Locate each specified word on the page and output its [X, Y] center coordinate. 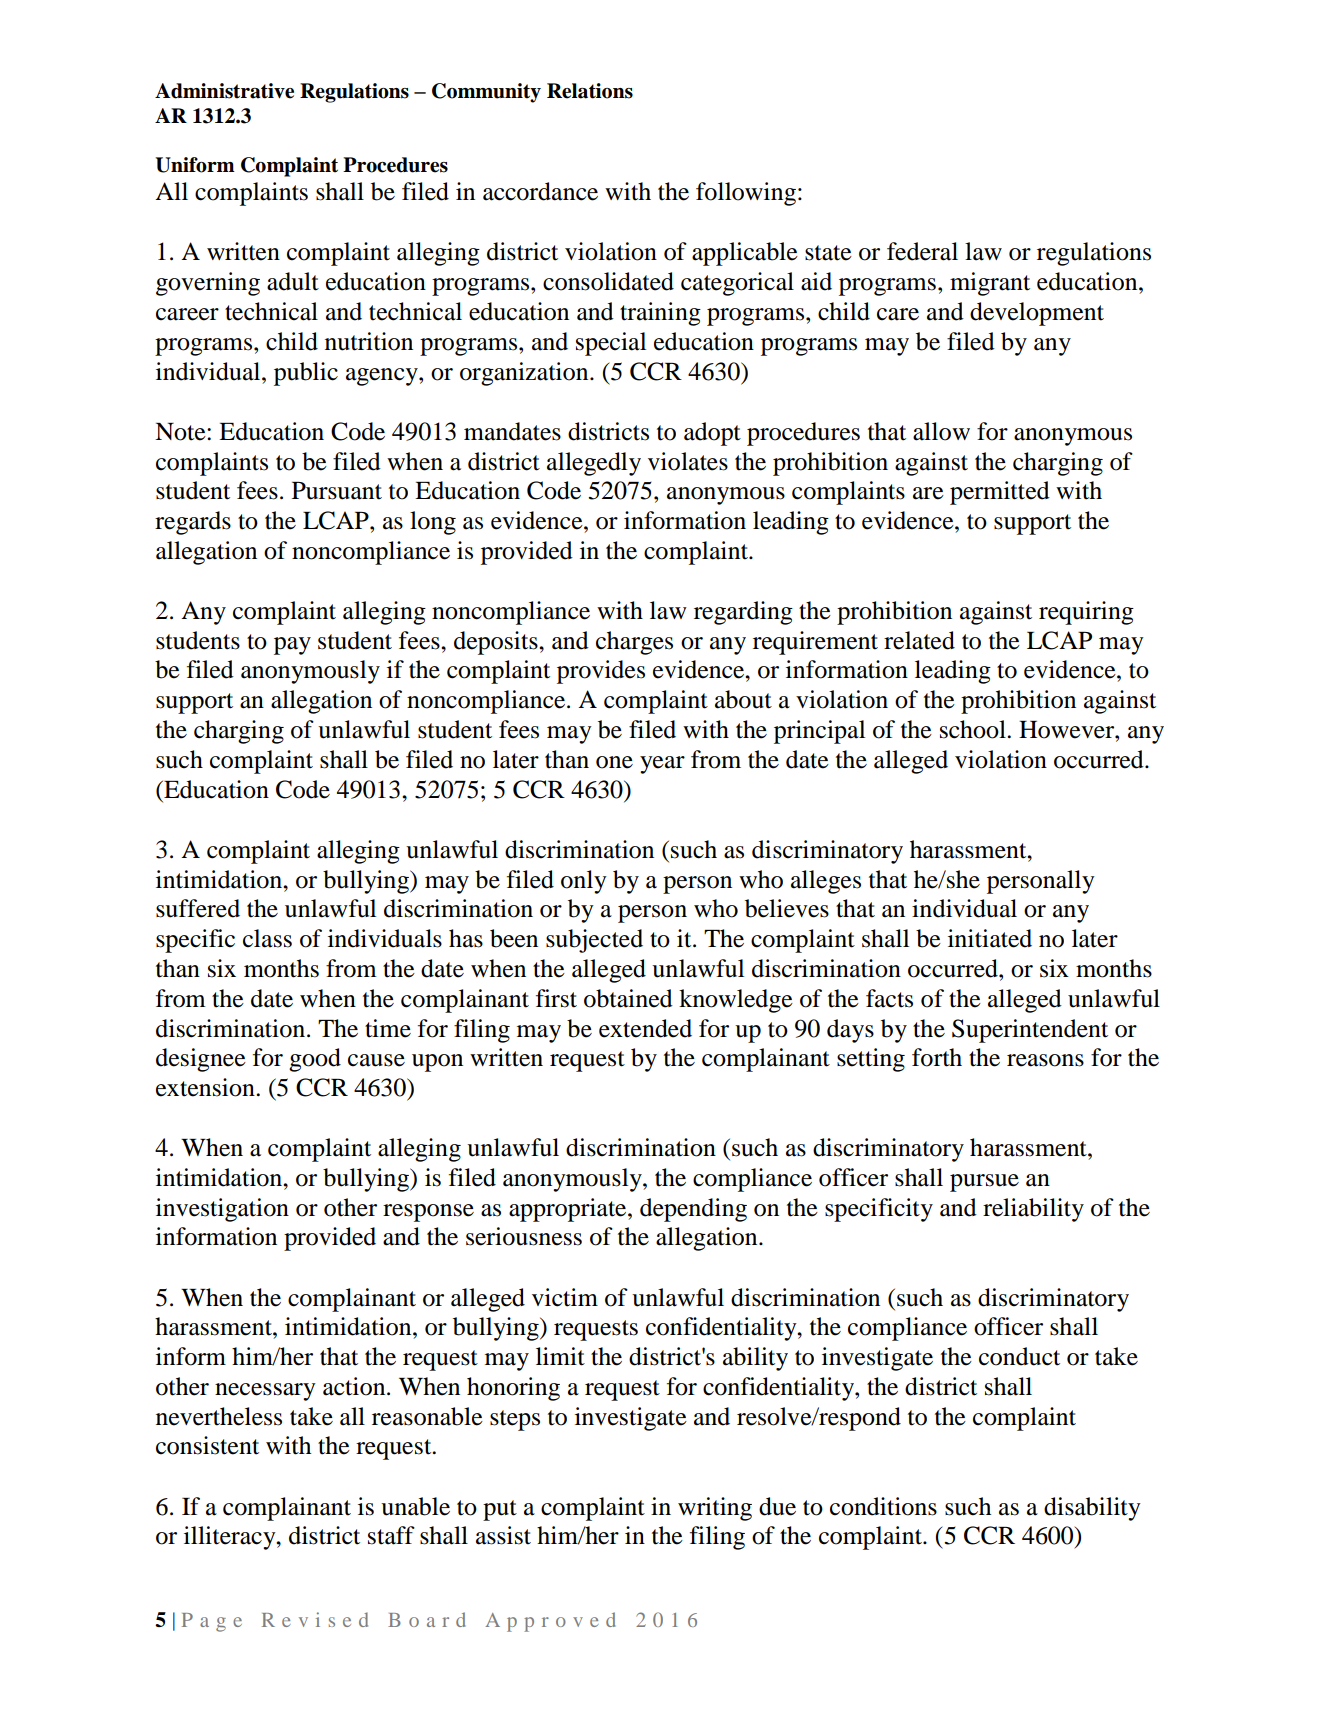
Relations [590, 91]
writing [715, 1509]
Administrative [224, 91]
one [614, 762]
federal [922, 251]
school [974, 729]
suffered [198, 908]
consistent [207, 1445]
